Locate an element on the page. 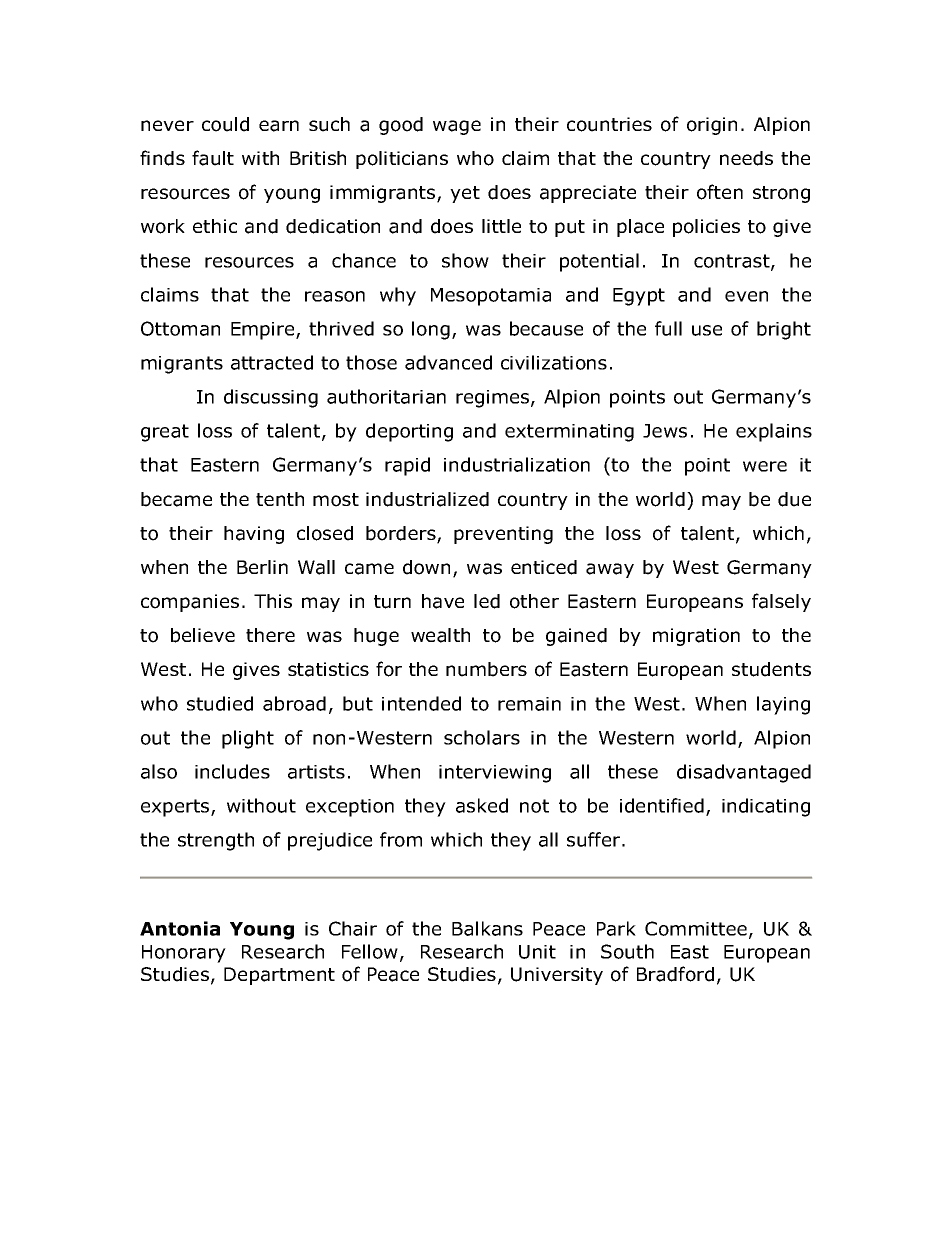 This image has width=952, height=1233. falsely is located at coordinates (781, 602).
